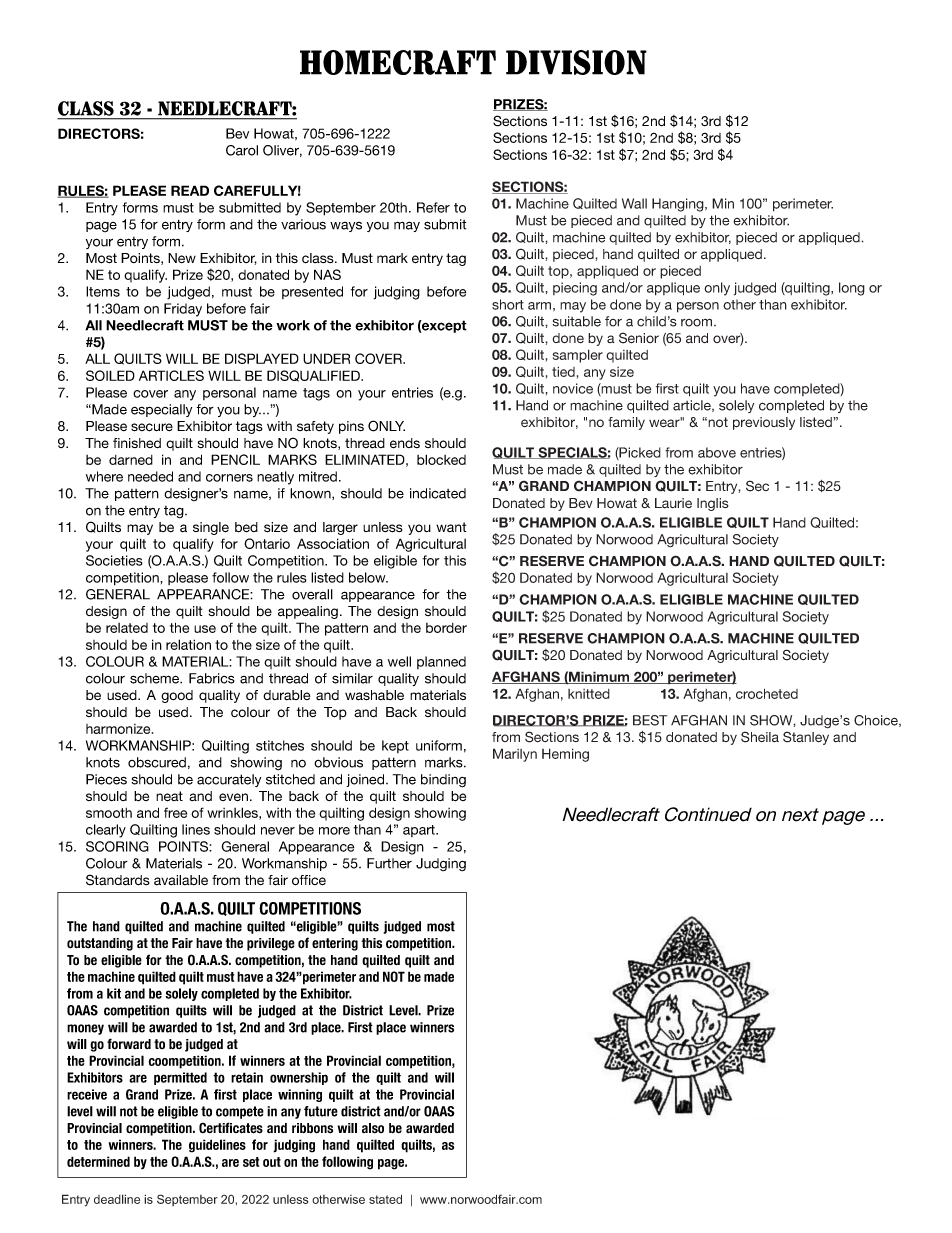 This screenshot has width=952, height=1233. Describe the element at coordinates (161, 410) in the screenshot. I see `especially` at that location.
